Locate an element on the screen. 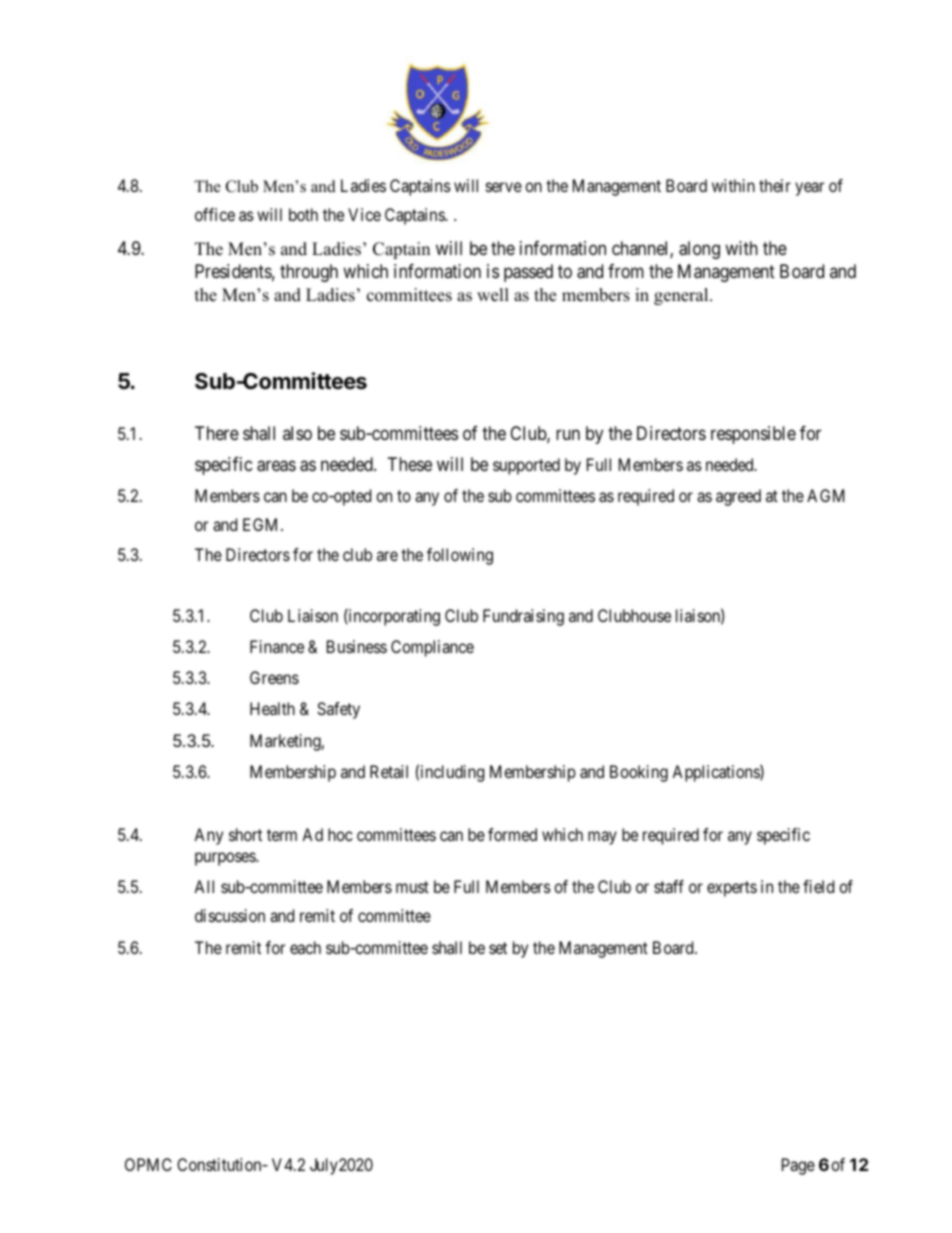 This screenshot has width=952, height=1233. Booking is located at coordinates (639, 773).
